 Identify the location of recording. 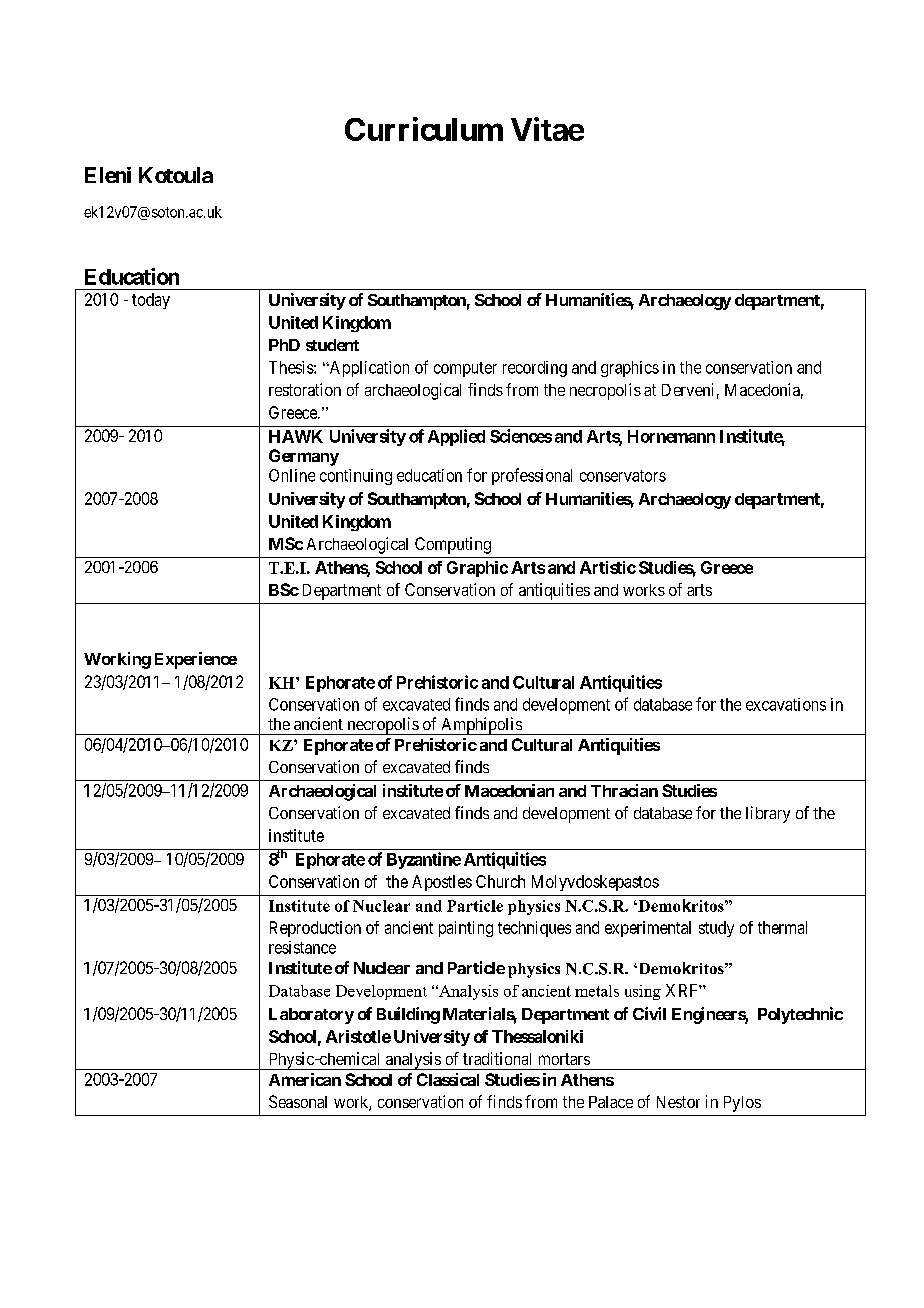
(535, 369).
